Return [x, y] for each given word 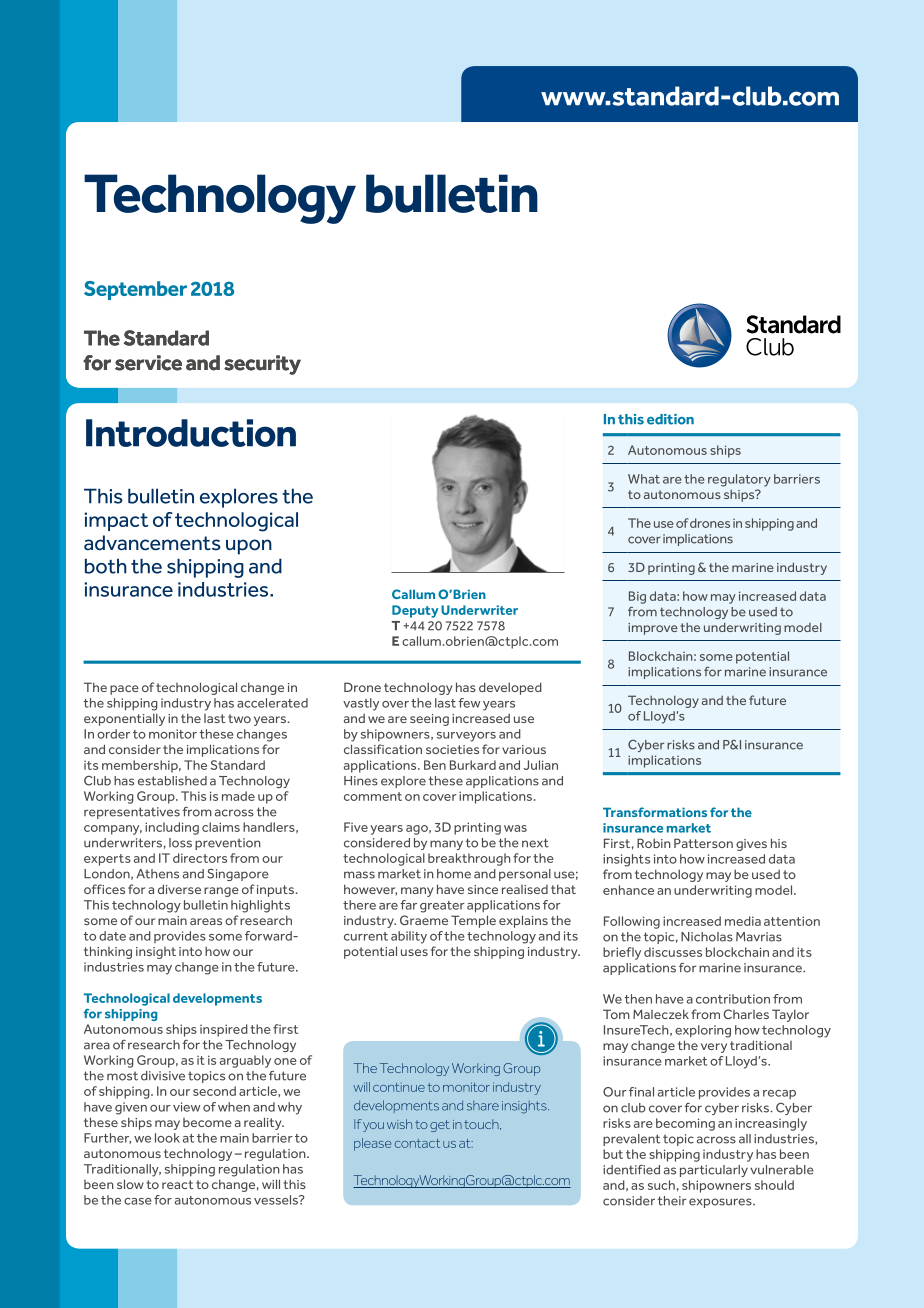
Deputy [415, 611]
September [135, 290]
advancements [152, 543]
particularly [714, 1171]
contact [417, 1143]
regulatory [739, 480]
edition [670, 419]
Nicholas [707, 937]
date [112, 936]
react [177, 1184]
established [172, 781]
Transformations [655, 812]
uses [414, 952]
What [644, 479]
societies [452, 749]
